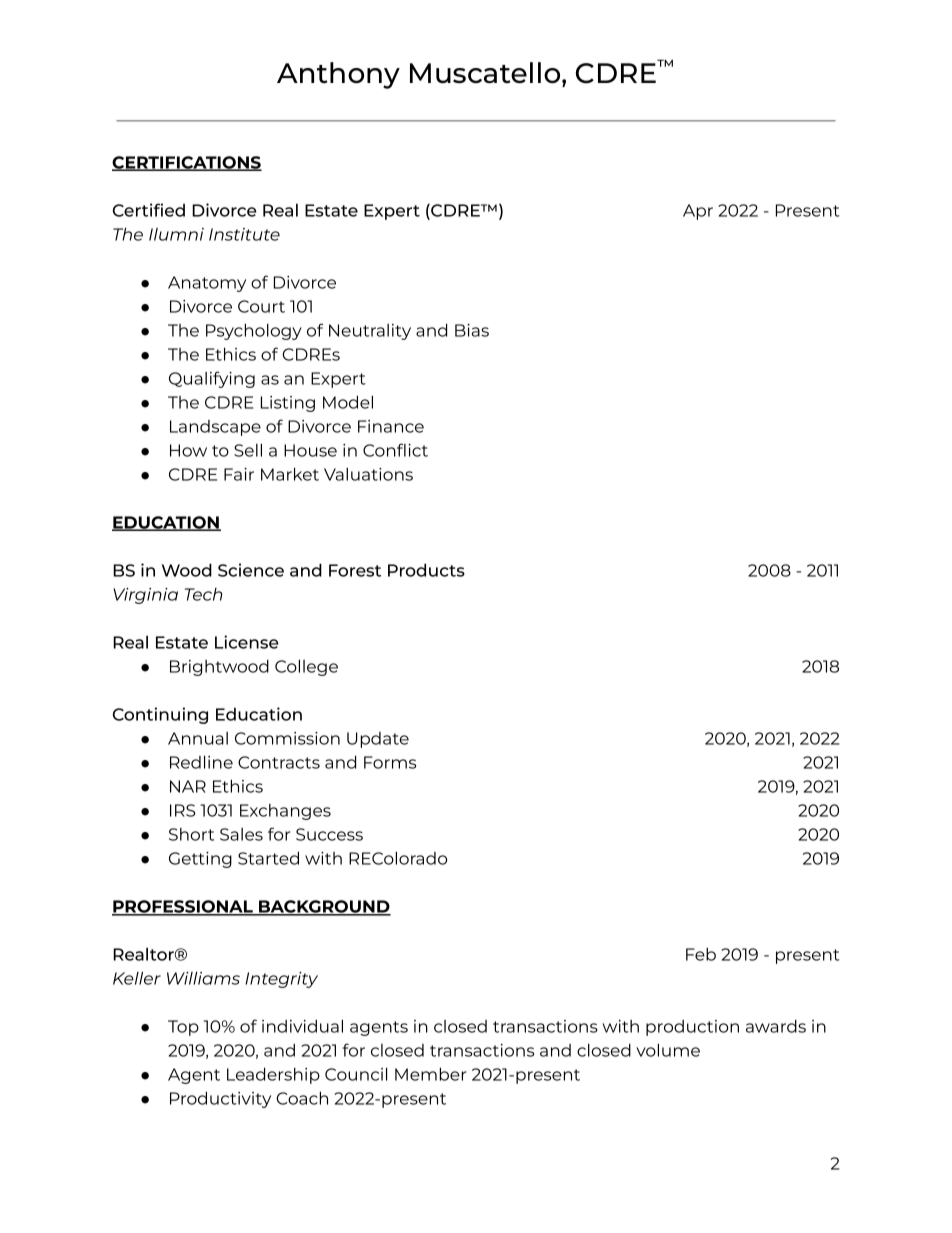  Describe the element at coordinates (698, 212) in the document. I see `Apr` at that location.
